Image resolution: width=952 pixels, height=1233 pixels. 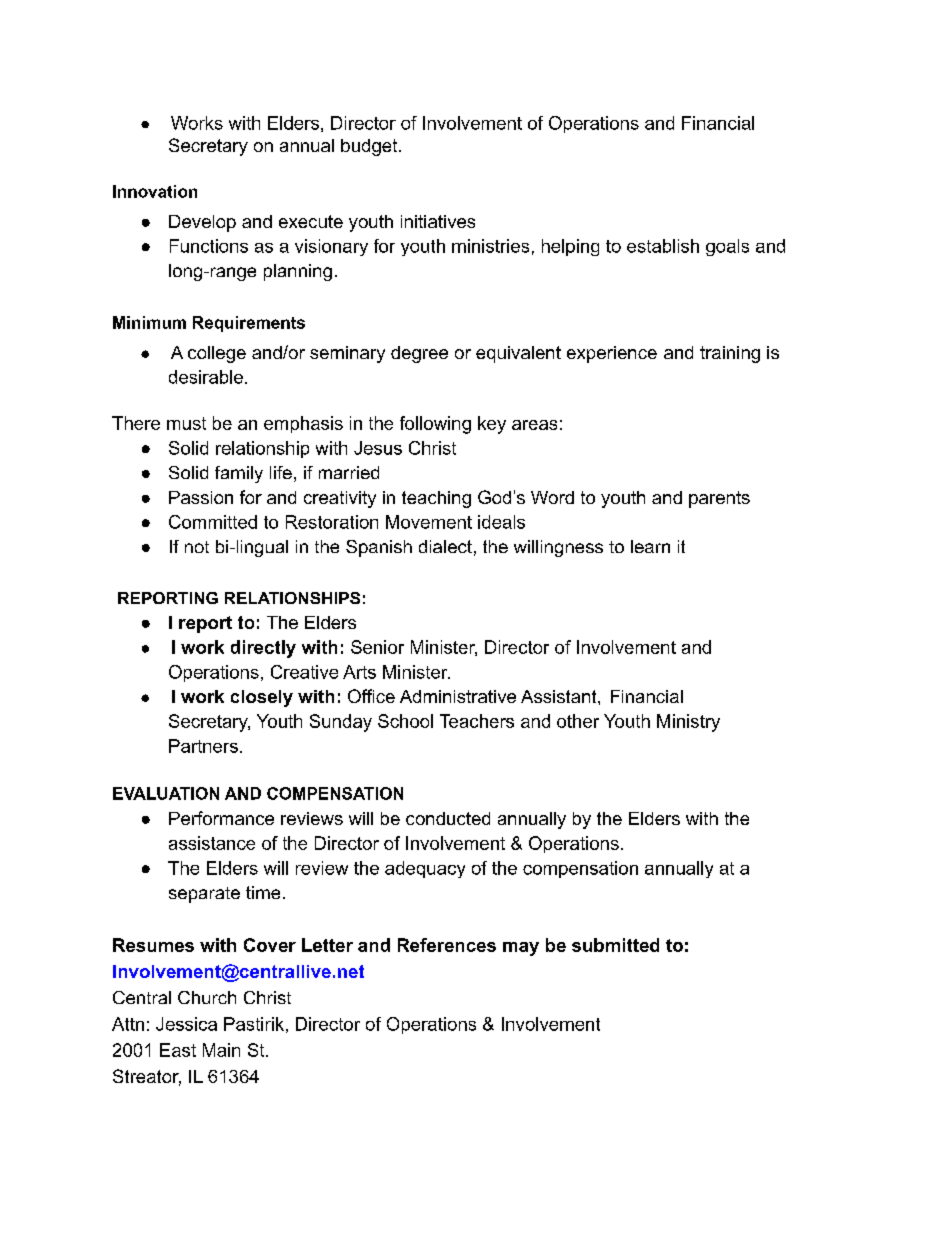 I want to click on School, so click(x=405, y=721).
